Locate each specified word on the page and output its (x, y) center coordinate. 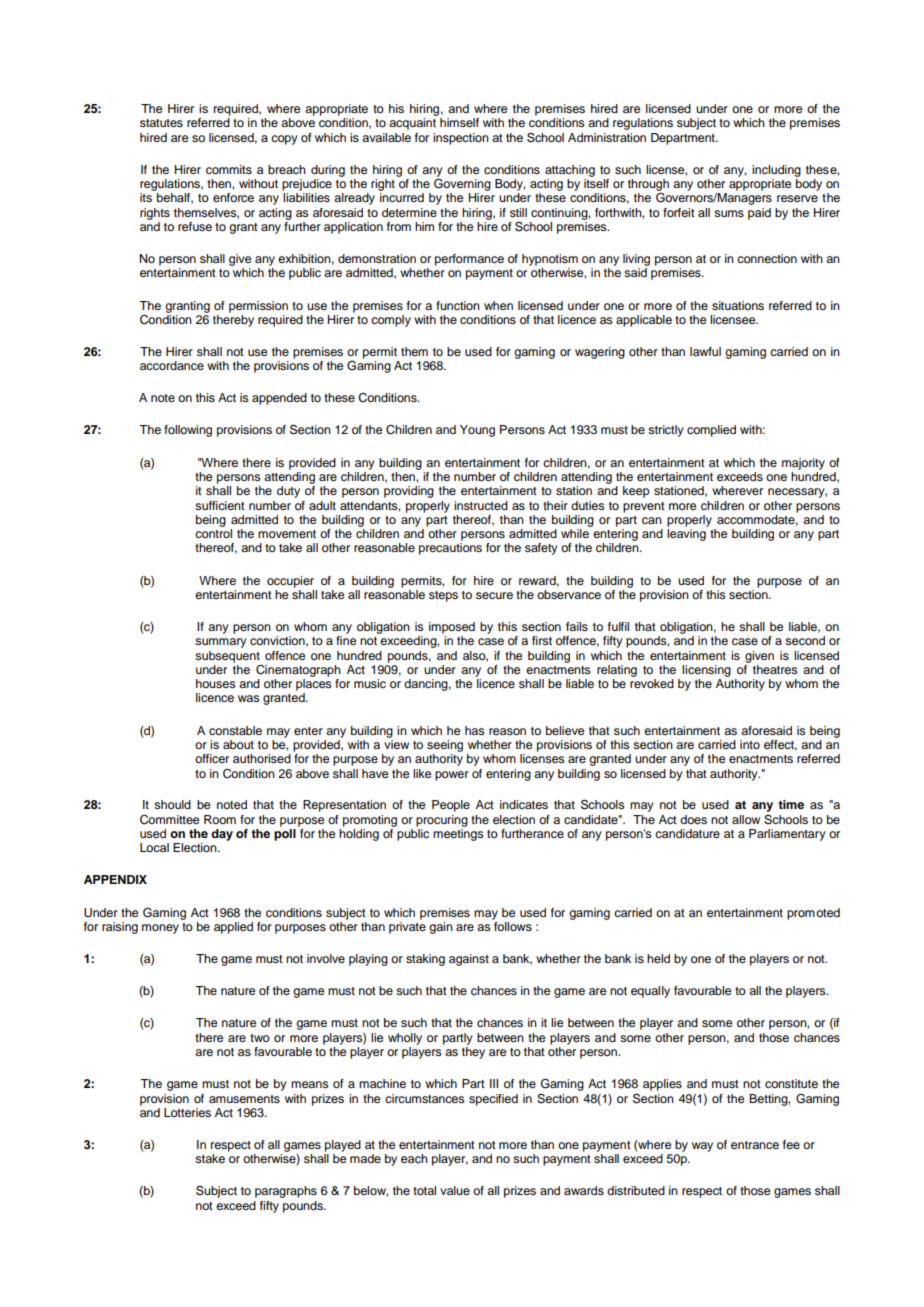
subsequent (227, 657)
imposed (452, 628)
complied (711, 431)
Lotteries (187, 1112)
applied (233, 928)
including (776, 171)
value (455, 1190)
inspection (461, 139)
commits (229, 169)
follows (513, 926)
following (188, 431)
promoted (813, 914)
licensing (706, 671)
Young (477, 431)
